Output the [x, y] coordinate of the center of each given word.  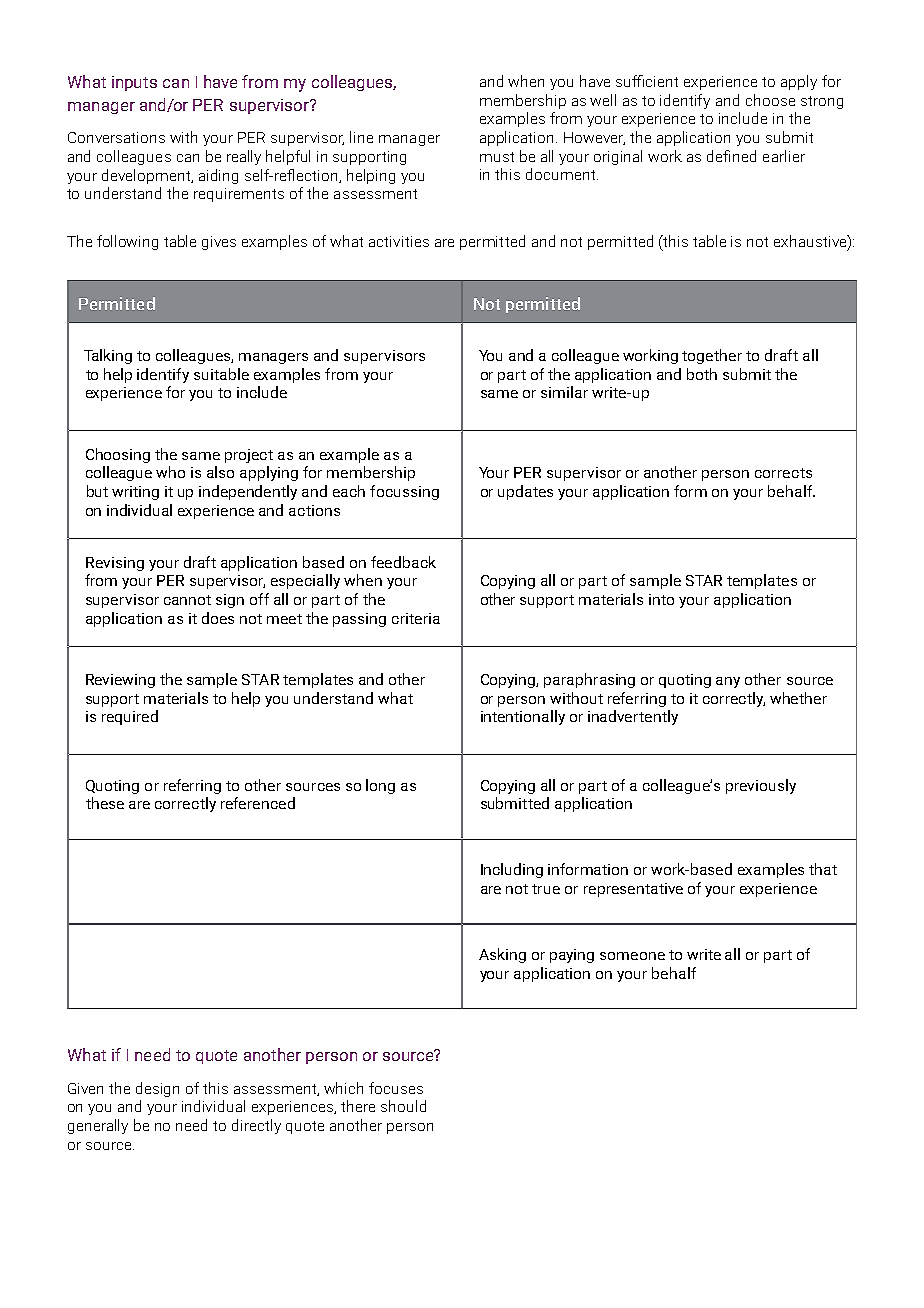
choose [770, 100]
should [403, 1106]
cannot [187, 600]
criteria [416, 618]
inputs [134, 83]
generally [98, 1126]
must [497, 157]
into [661, 599]
